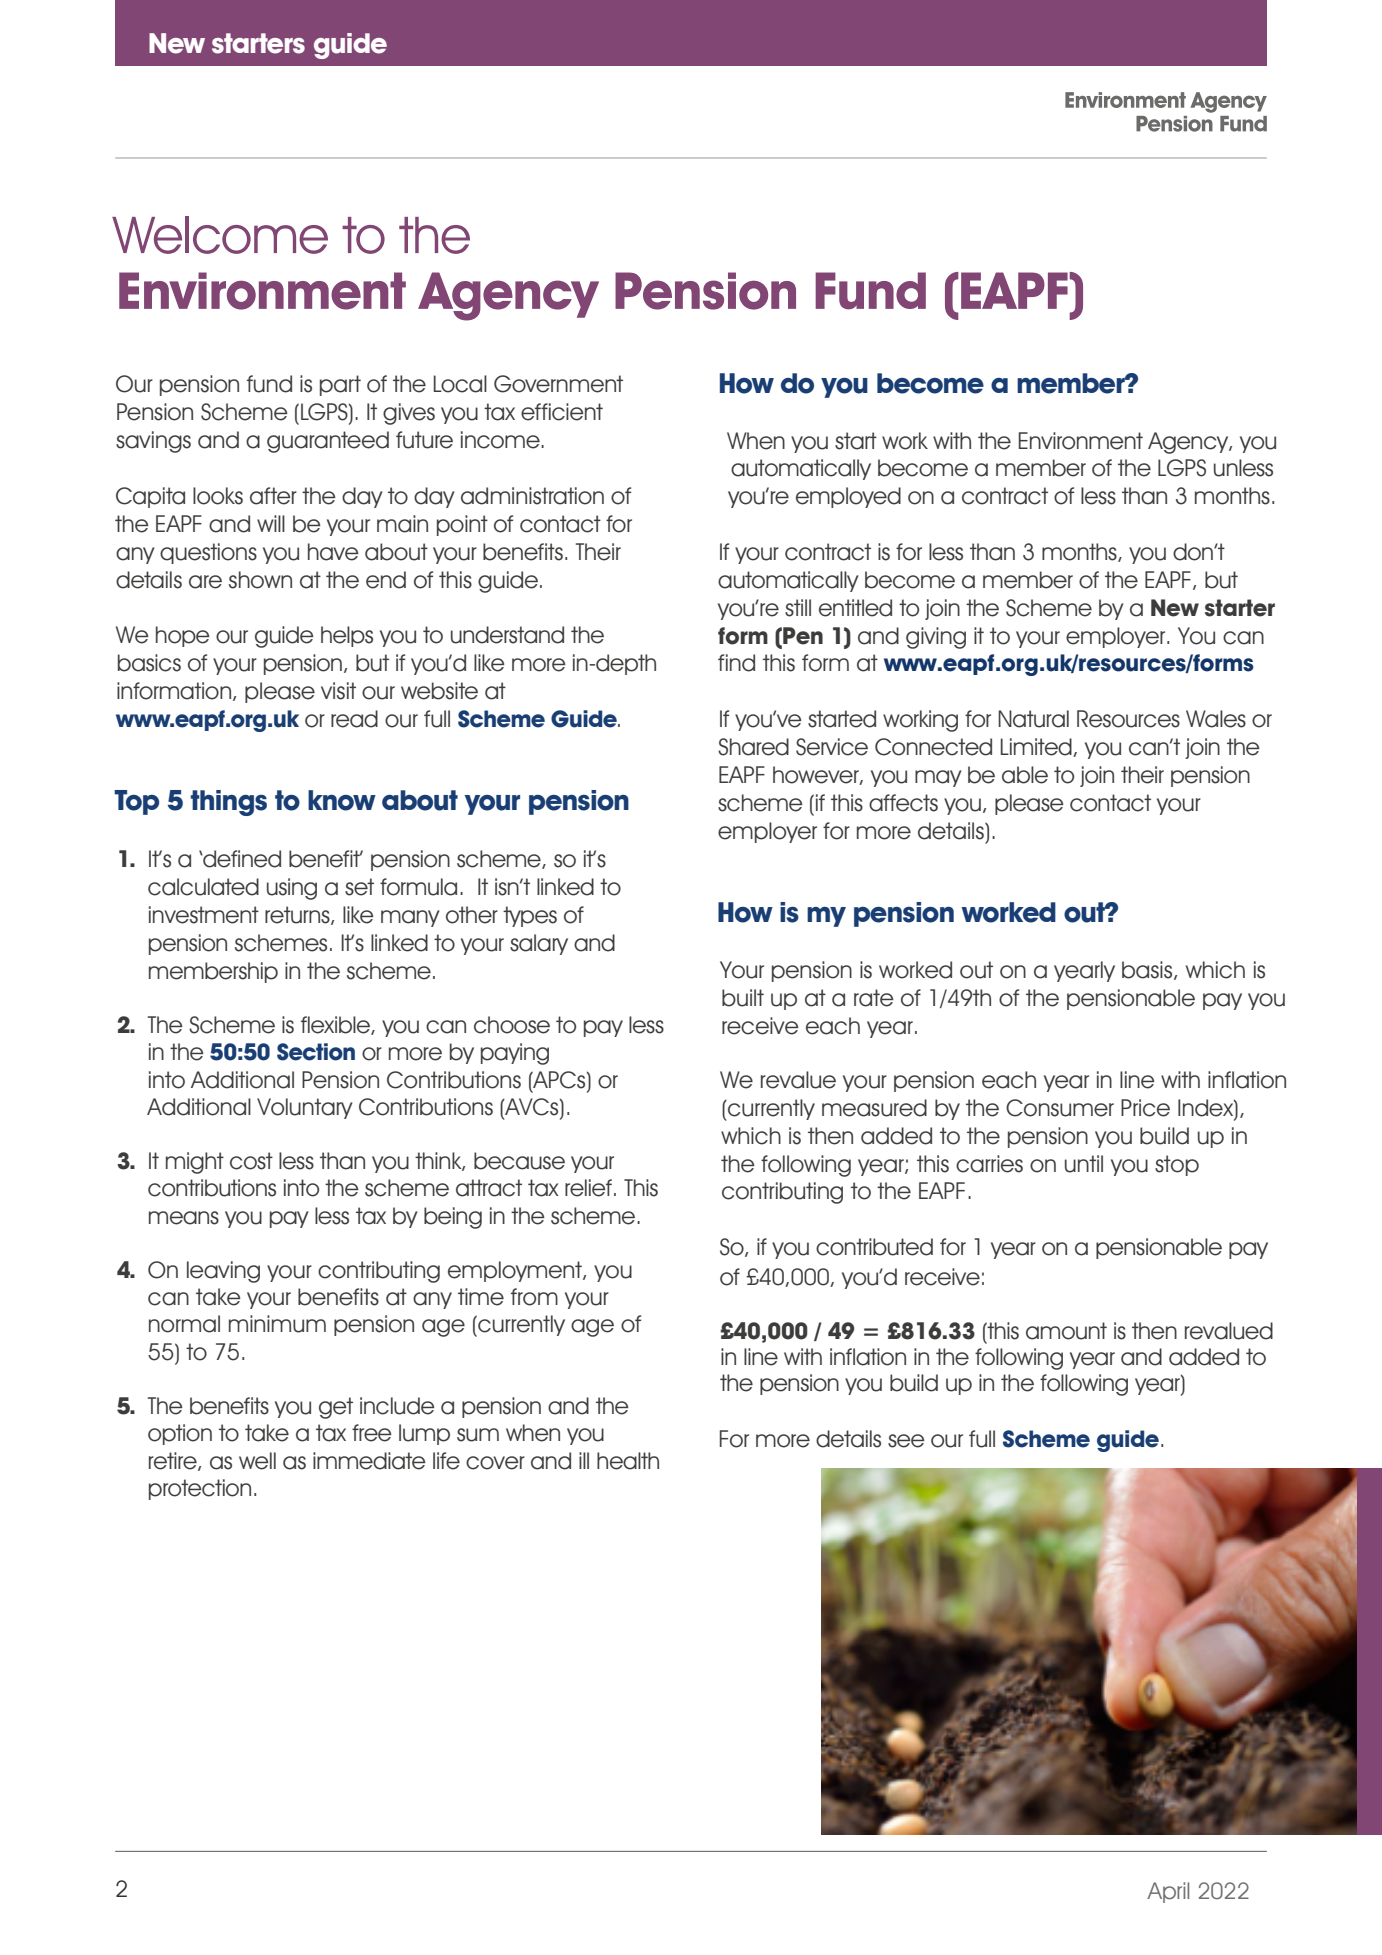  What do you see at coordinates (558, 384) in the image?
I see `Government` at bounding box center [558, 384].
